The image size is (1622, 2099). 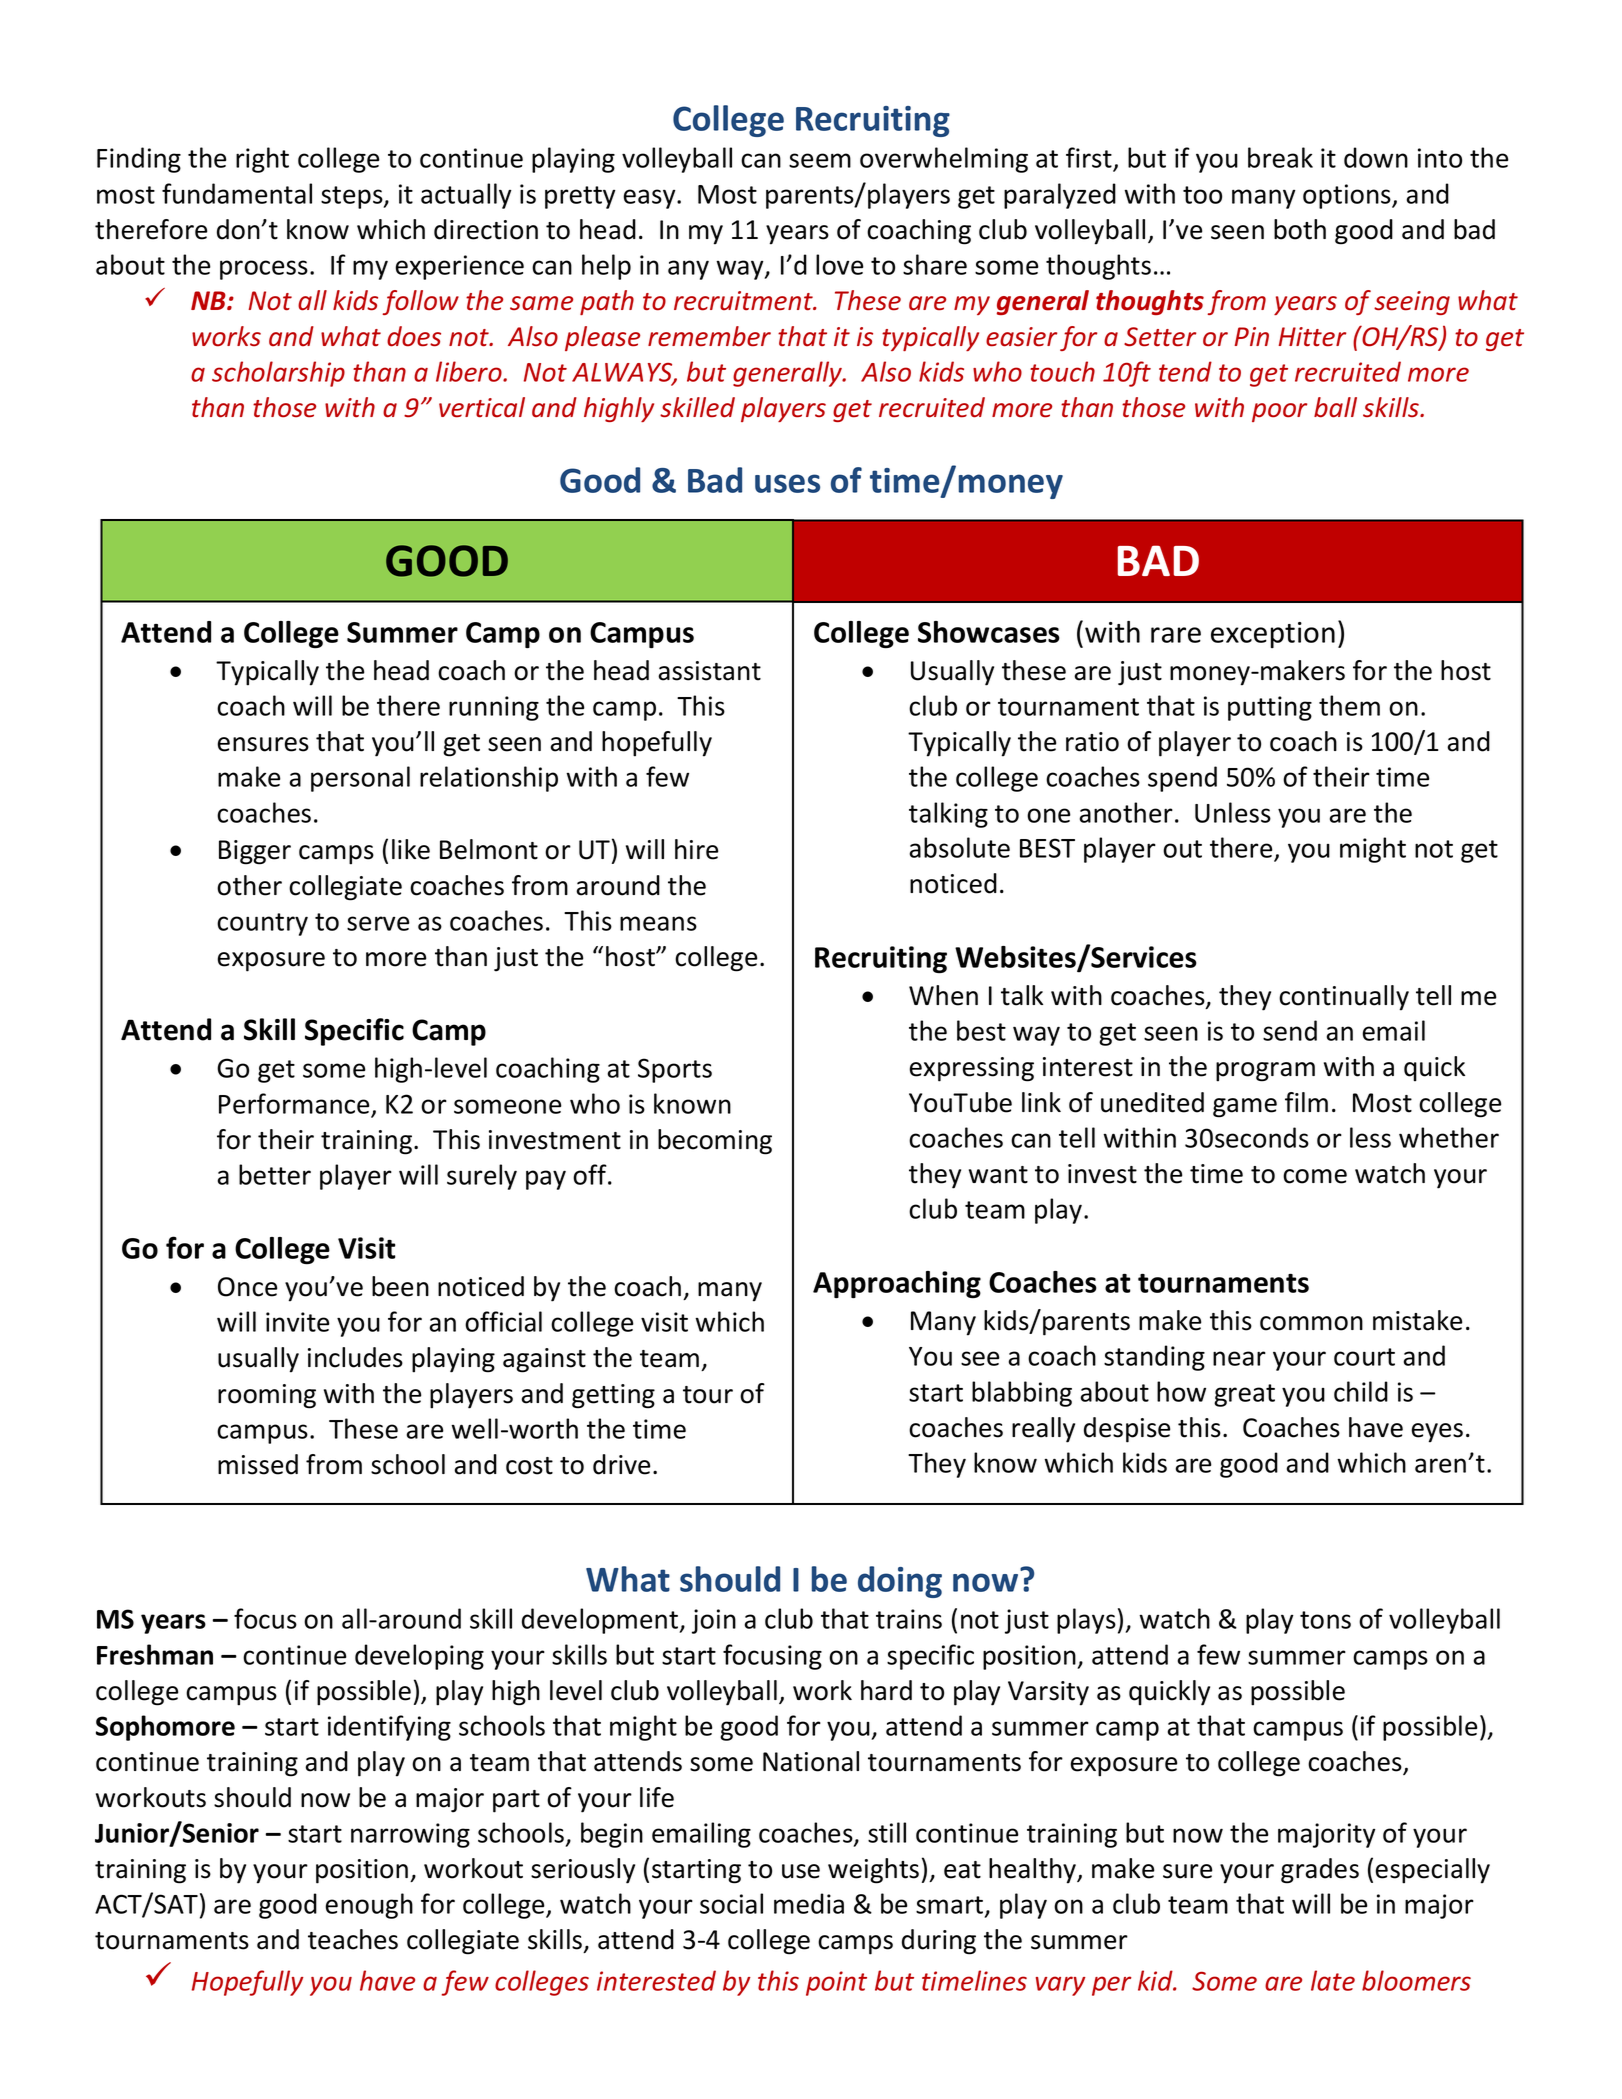 What do you see at coordinates (353, 1939) in the document?
I see `teaches` at bounding box center [353, 1939].
